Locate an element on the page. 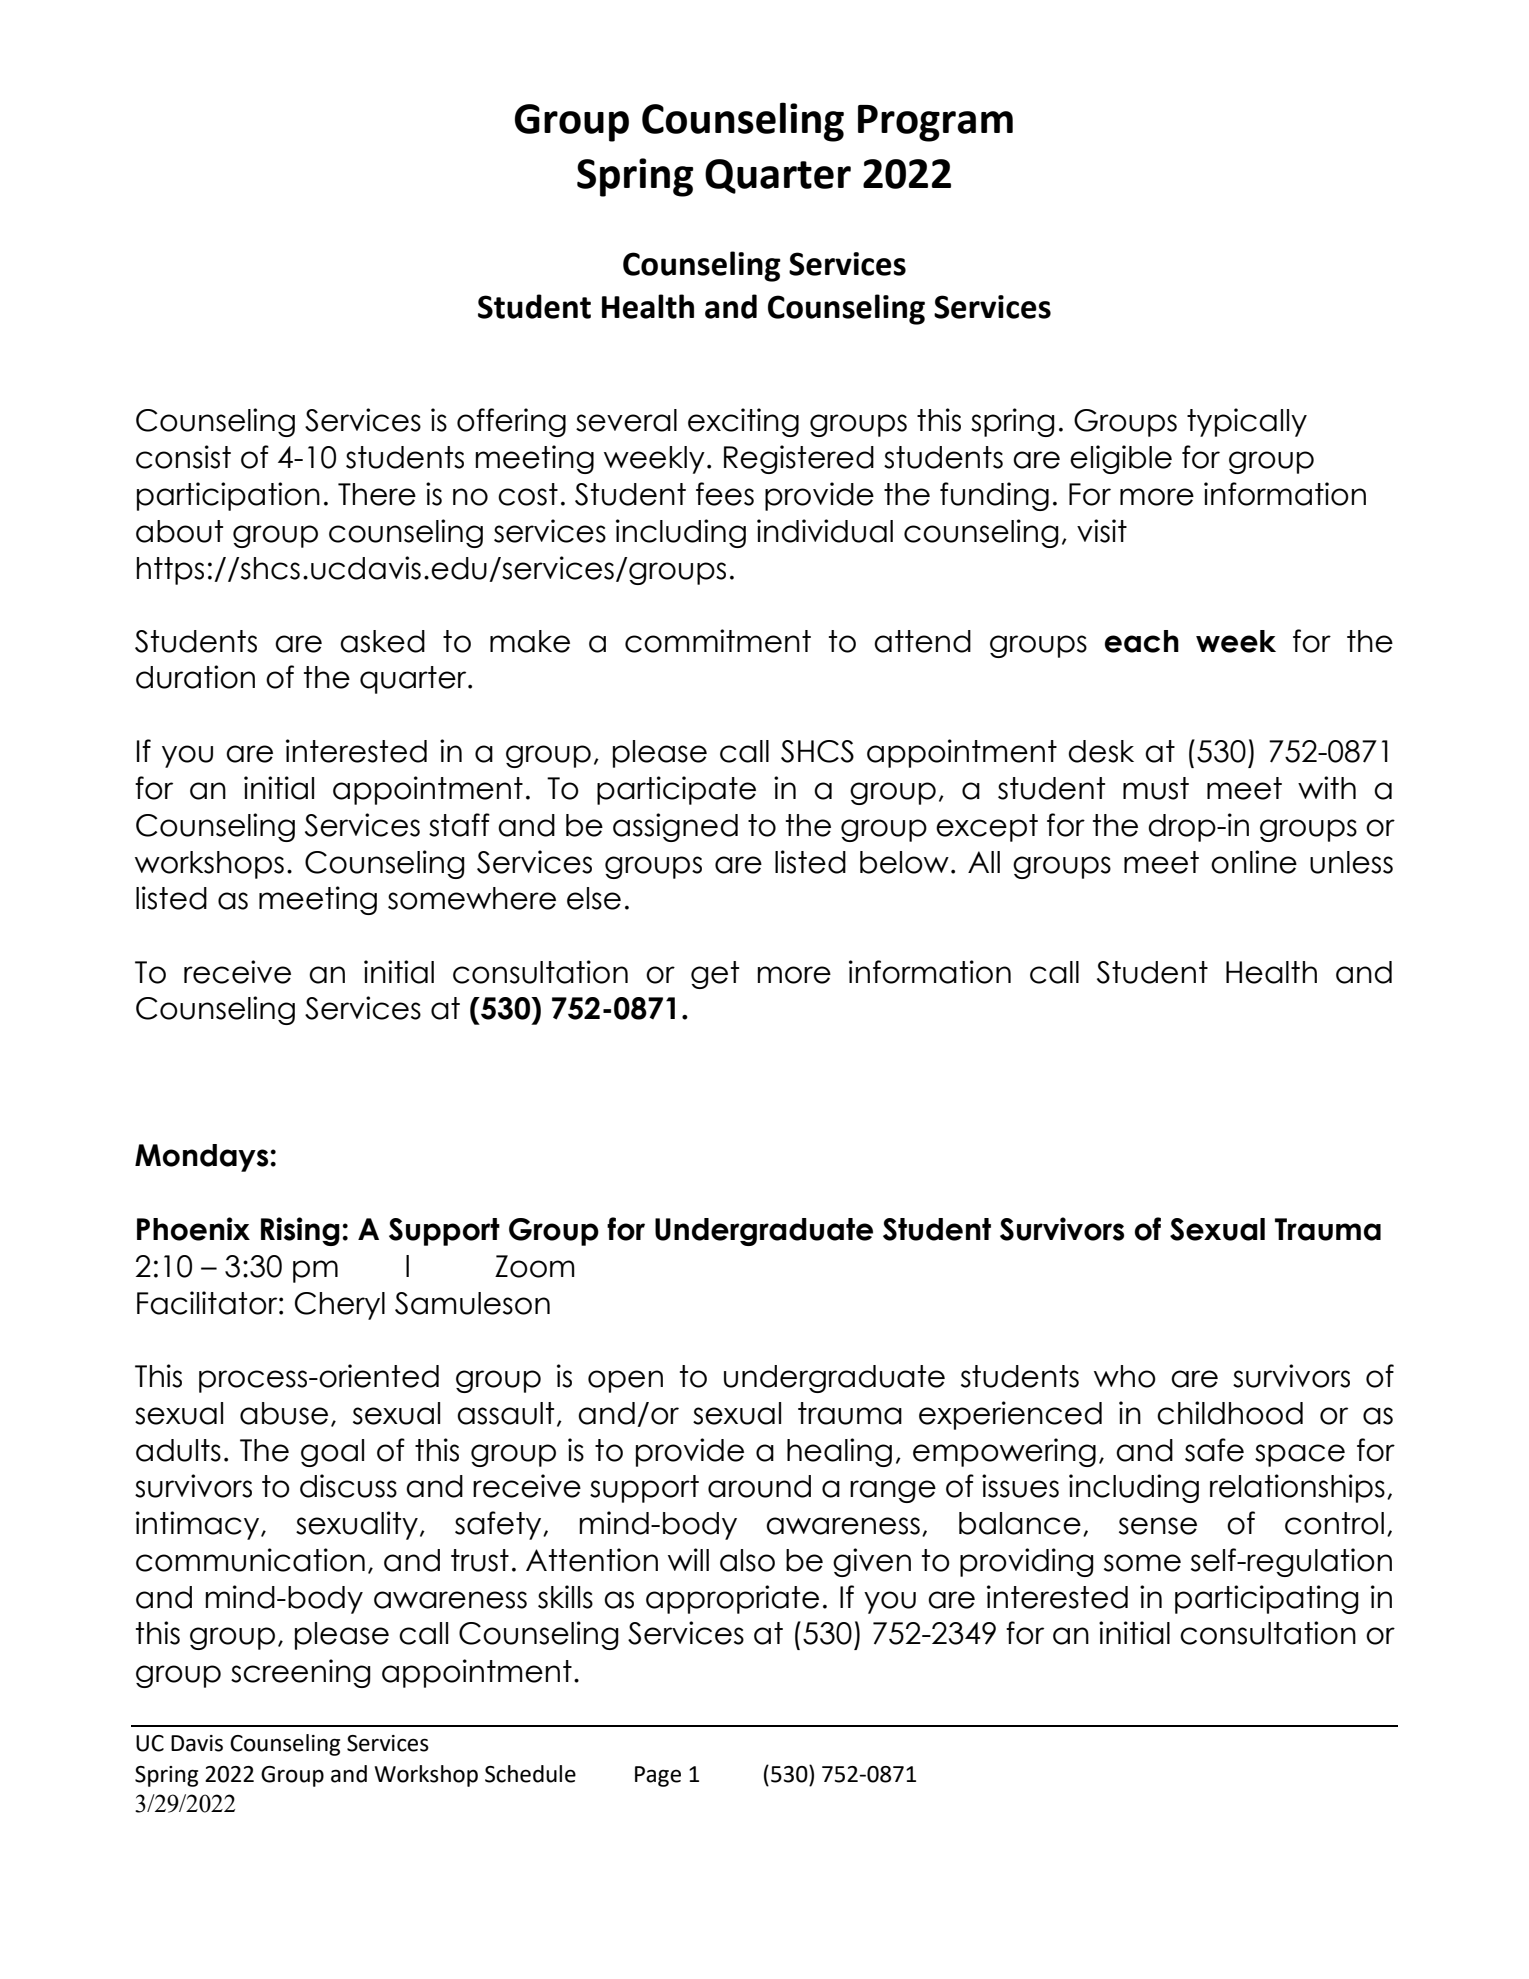 This document has height=1979, width=1529. eligible is located at coordinates (1121, 459).
